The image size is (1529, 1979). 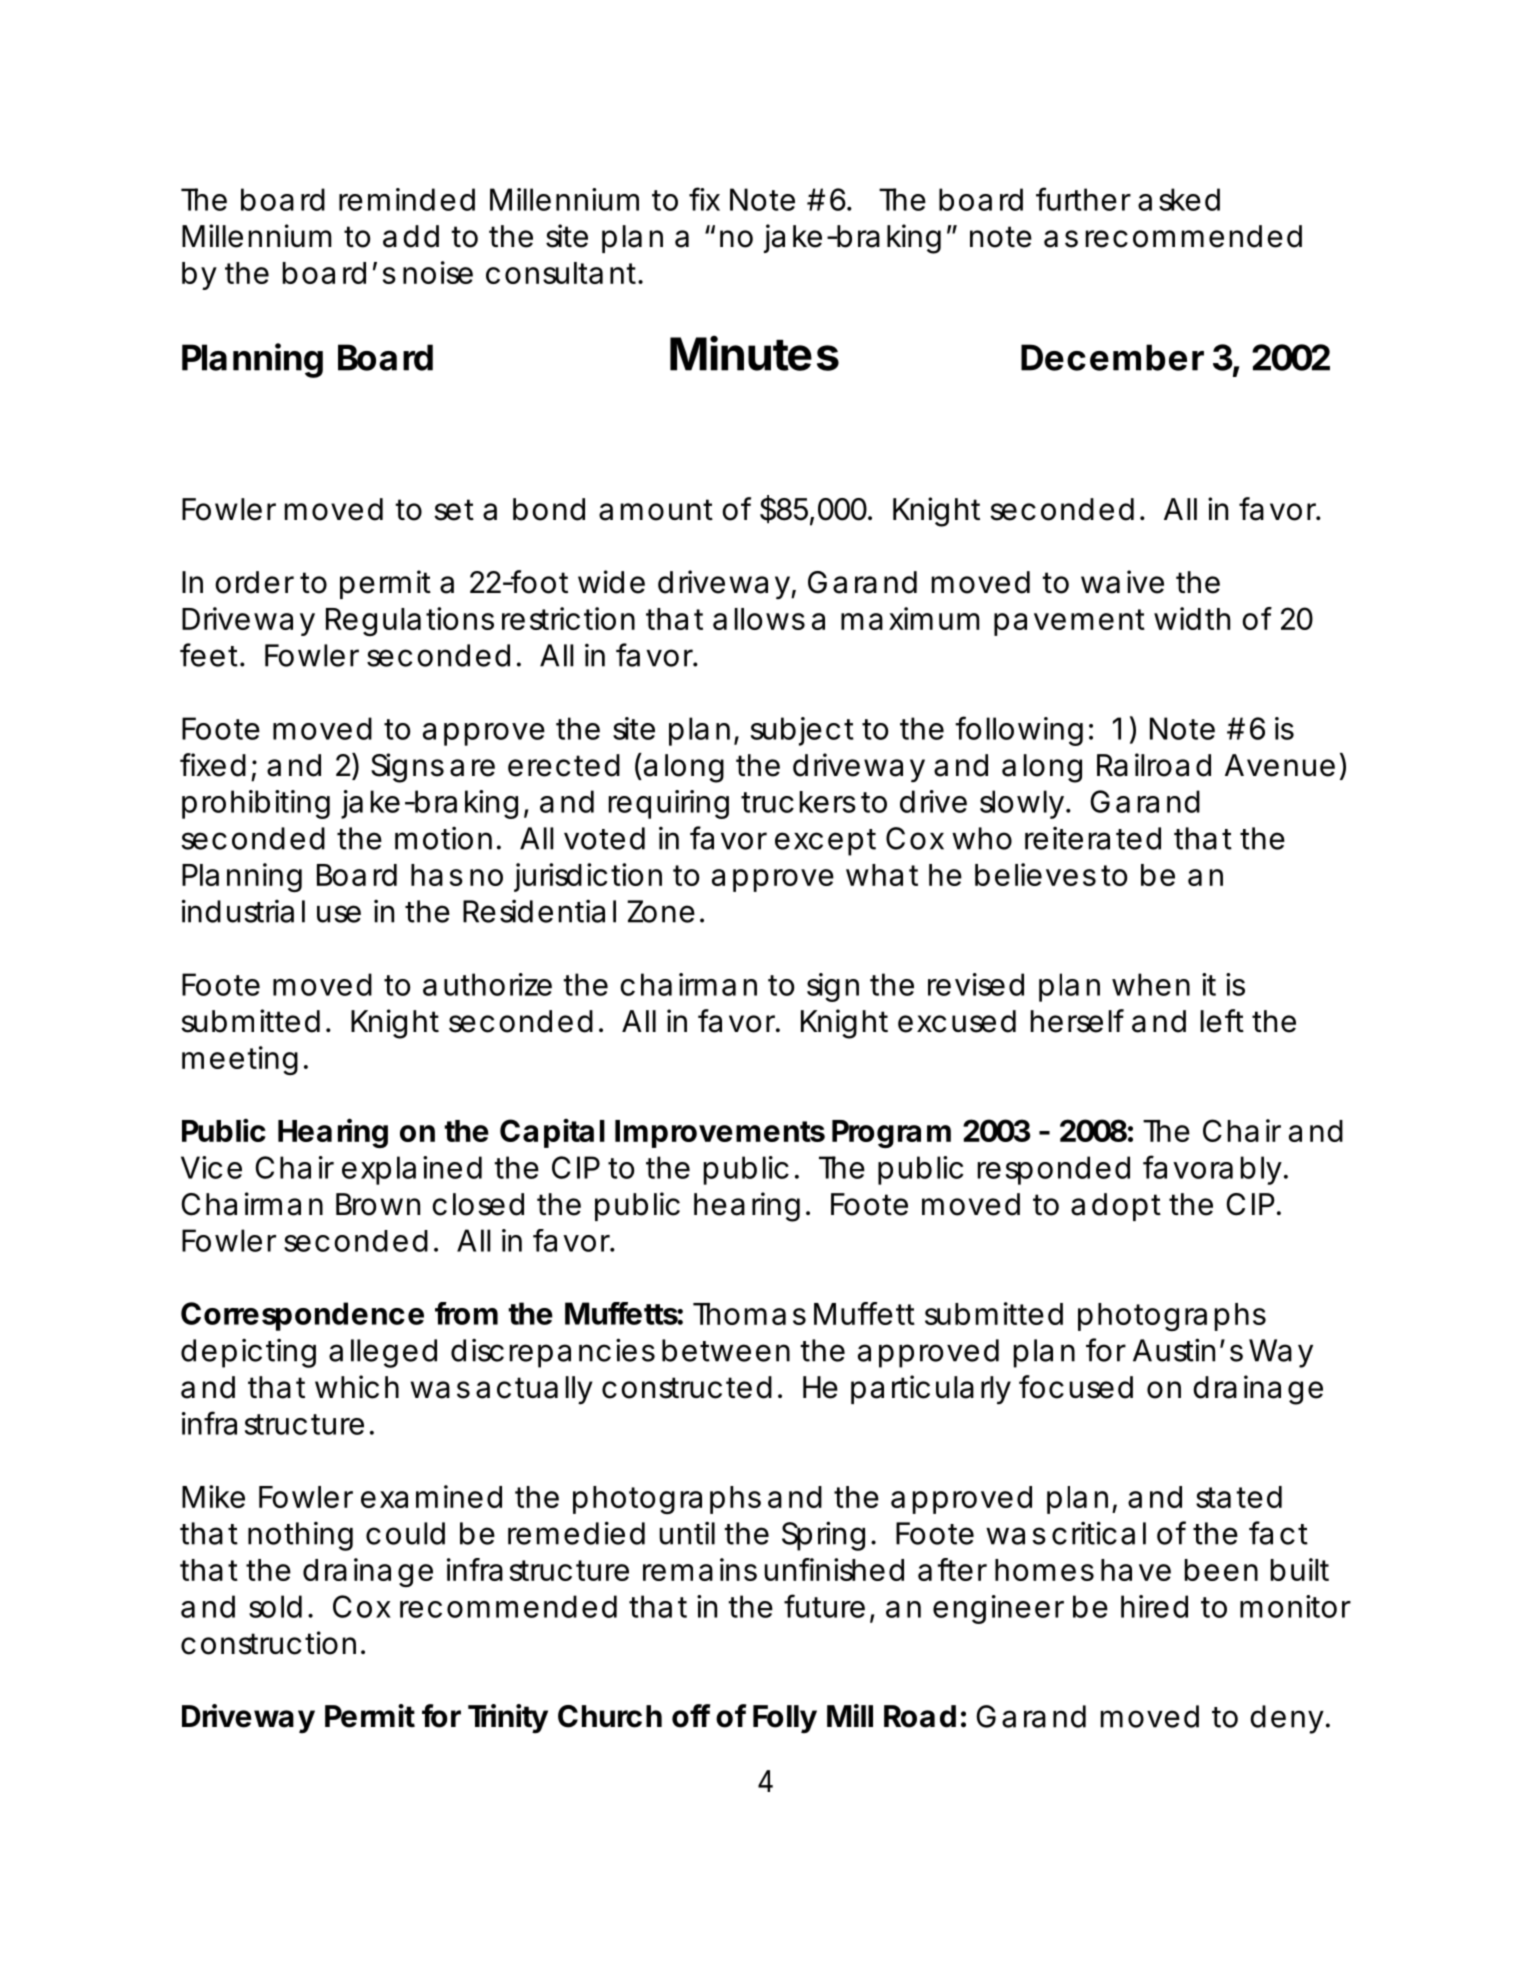 What do you see at coordinates (209, 655) in the screenshot?
I see `feet` at bounding box center [209, 655].
